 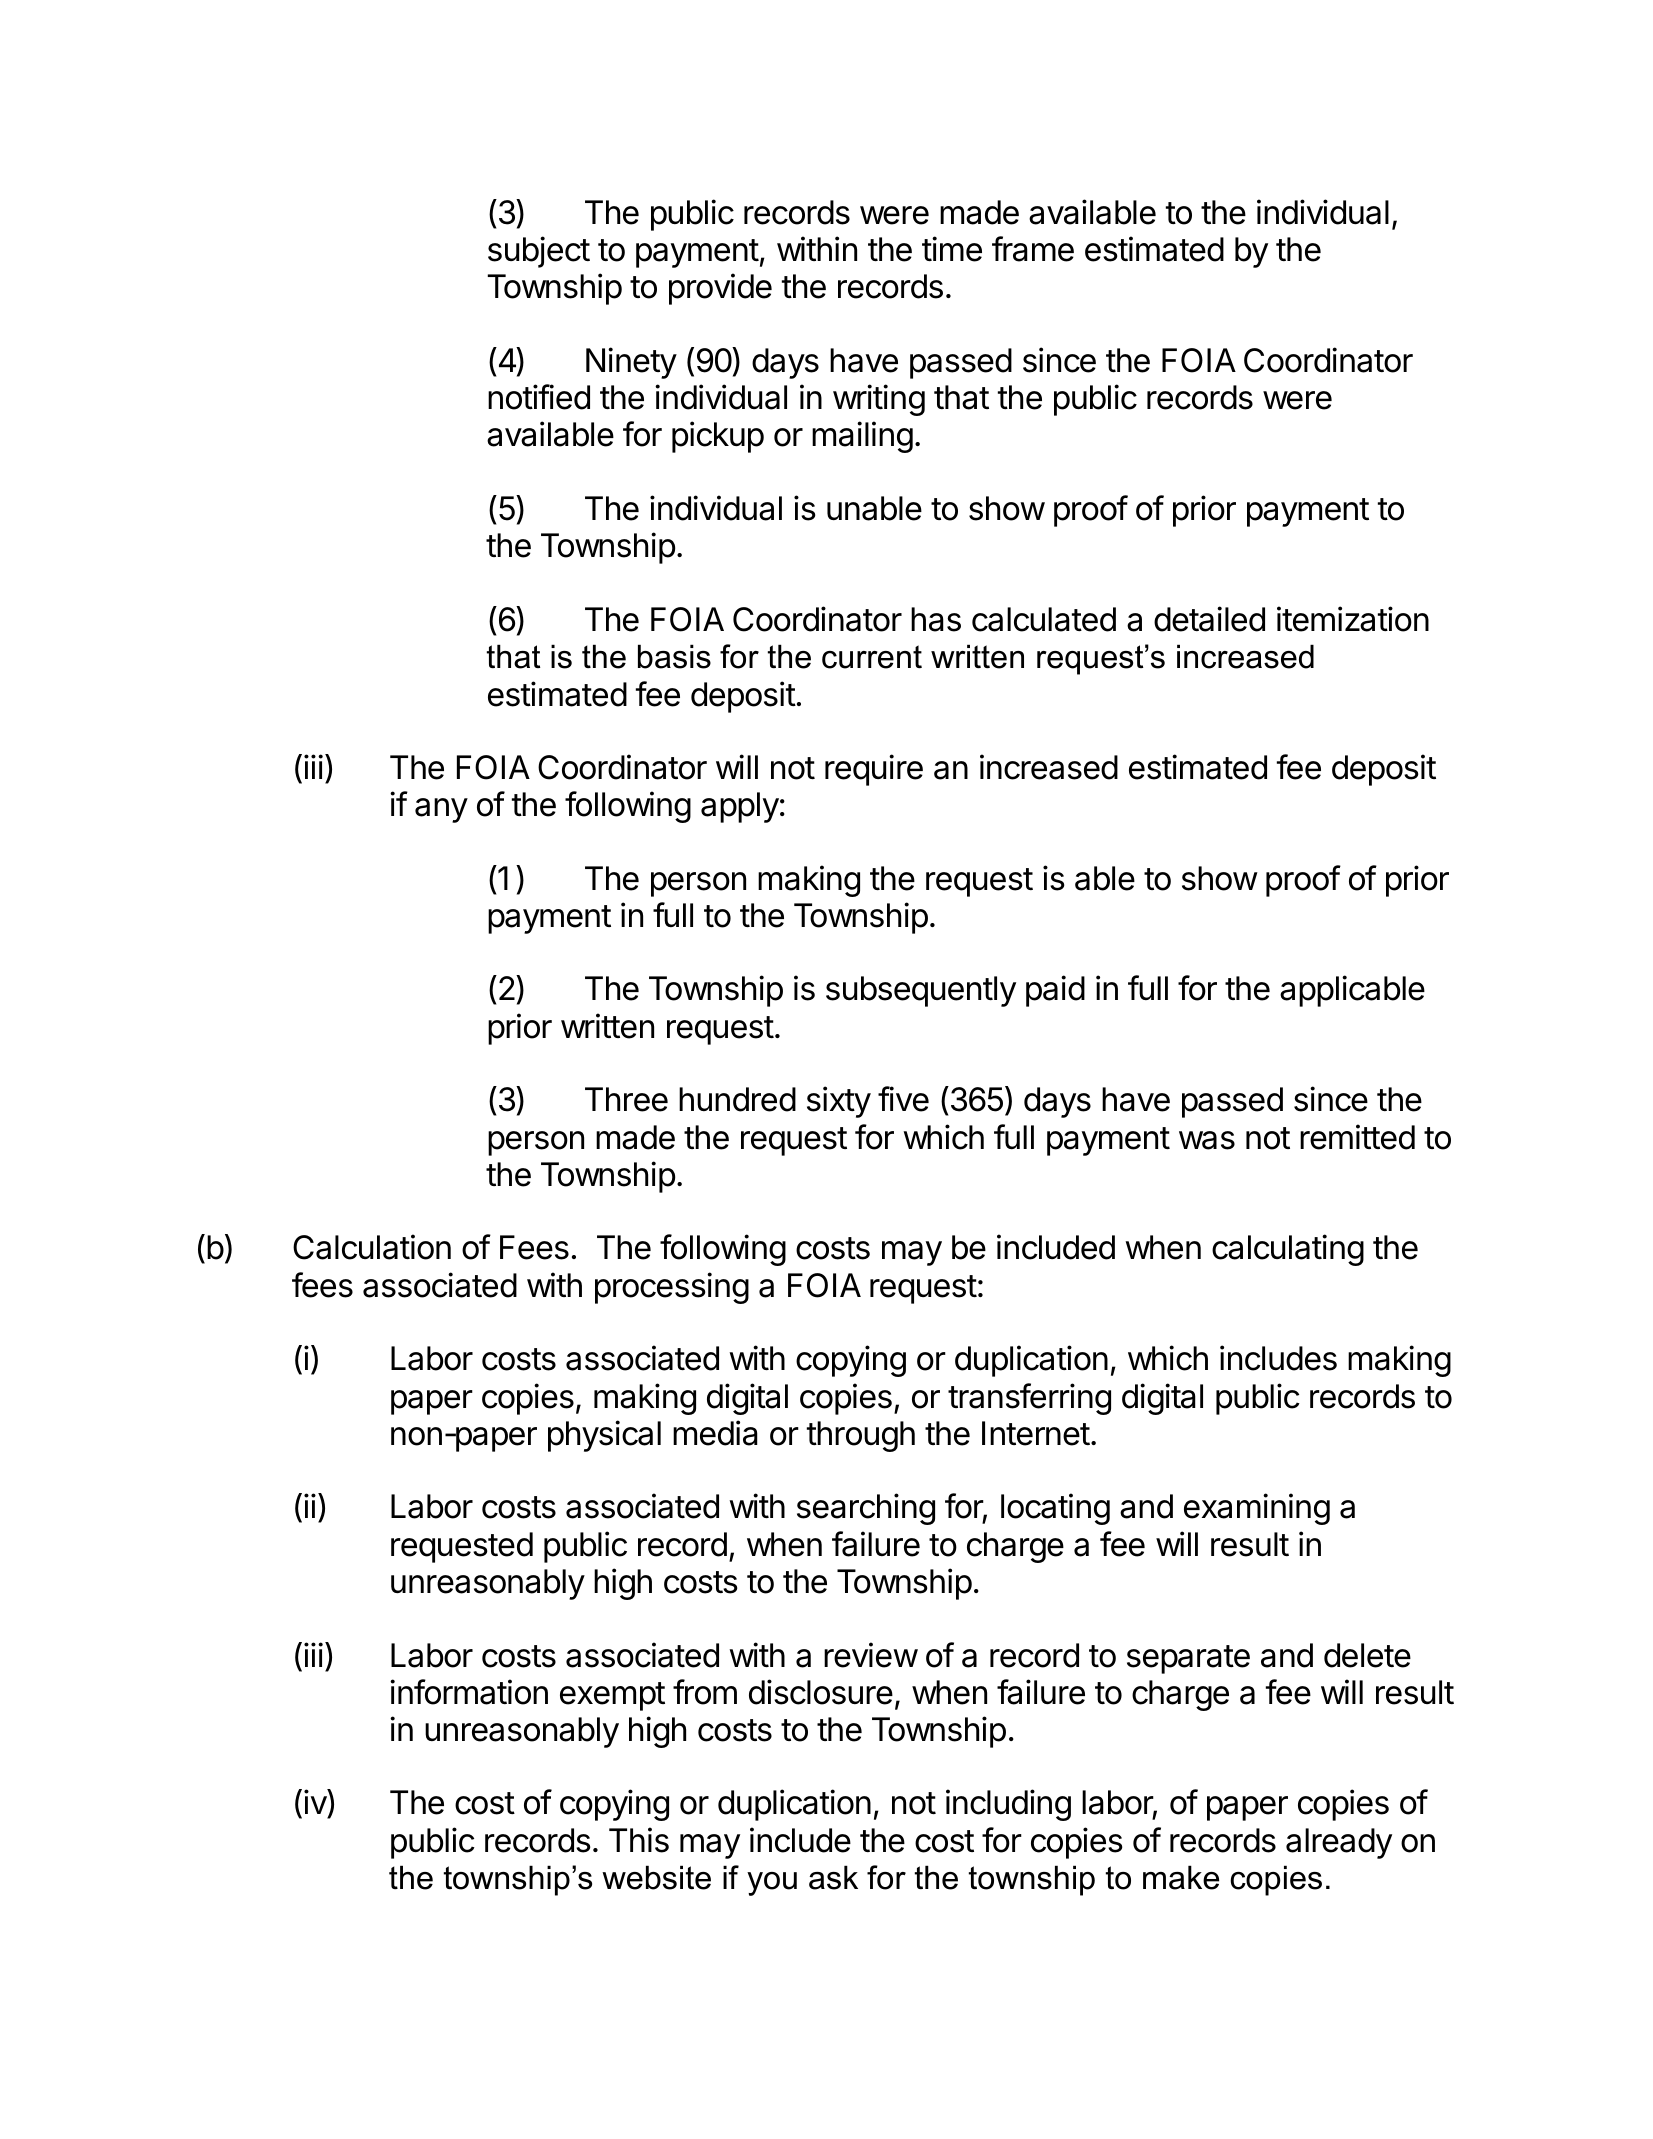 What do you see at coordinates (1181, 1877) in the document?
I see `make` at bounding box center [1181, 1877].
